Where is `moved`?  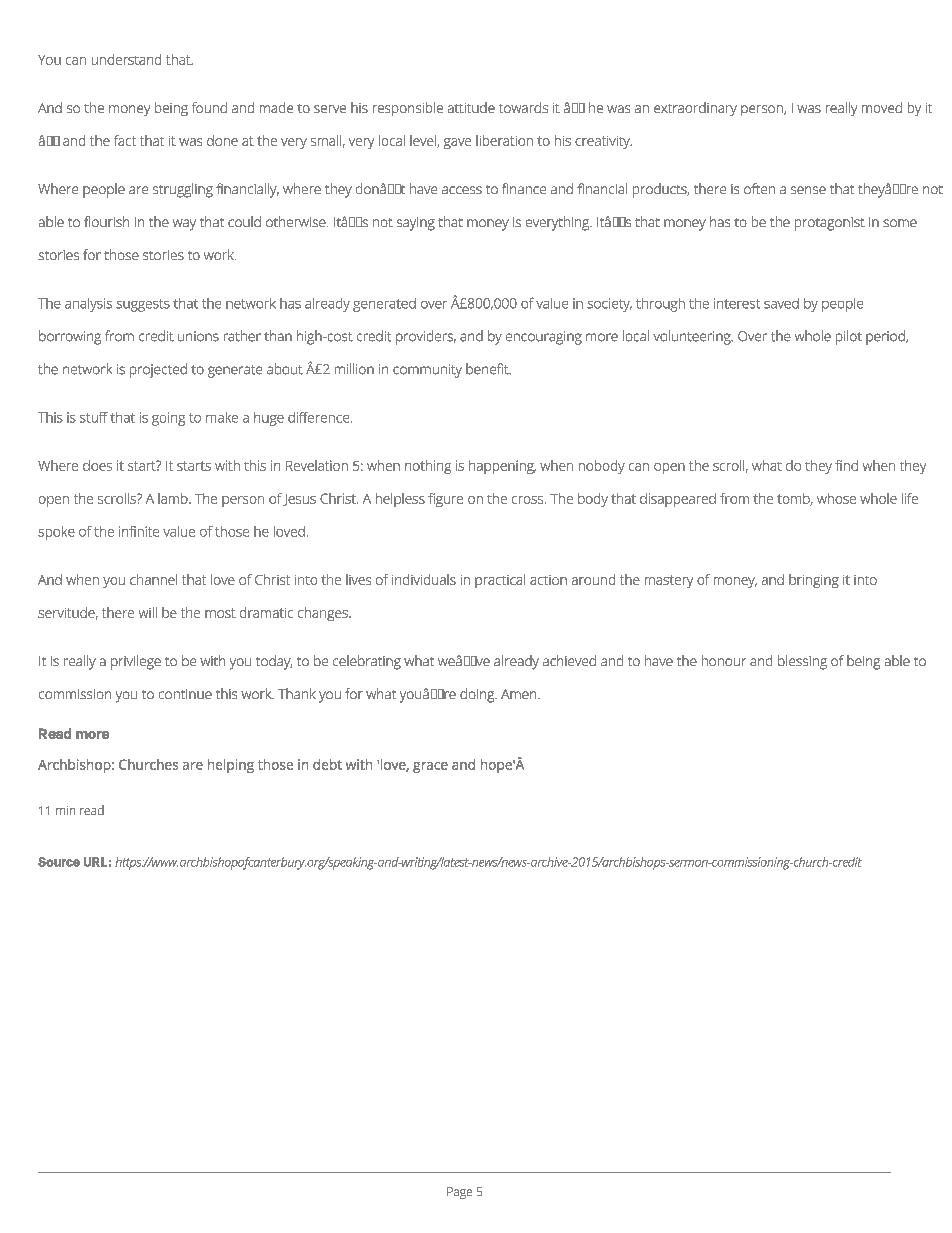 moved is located at coordinates (882, 107).
